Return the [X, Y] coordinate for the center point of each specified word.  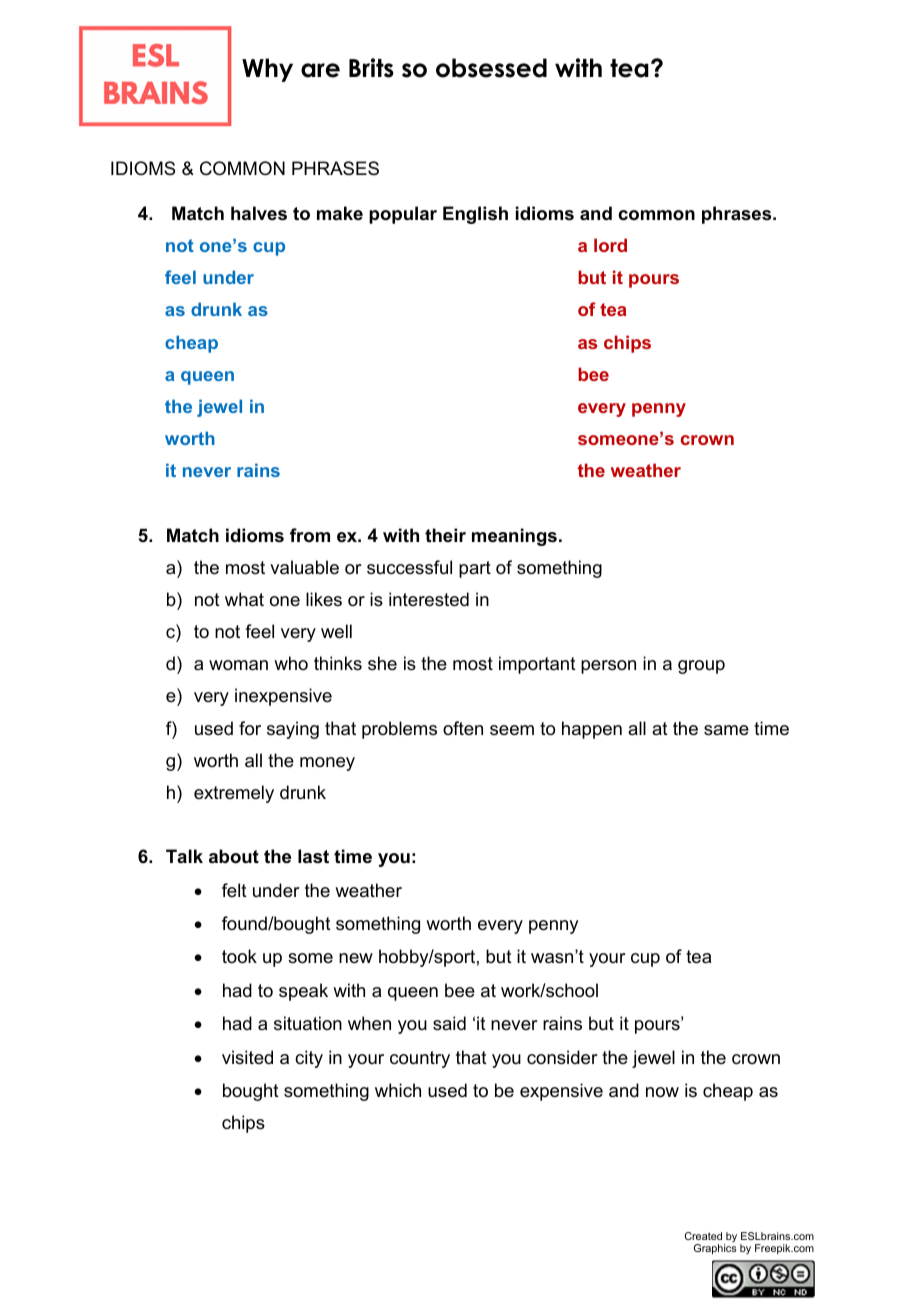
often [463, 728]
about [234, 856]
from [310, 535]
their [445, 535]
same [726, 730]
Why [267, 70]
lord [610, 245]
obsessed [491, 68]
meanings [514, 537]
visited [247, 1057]
